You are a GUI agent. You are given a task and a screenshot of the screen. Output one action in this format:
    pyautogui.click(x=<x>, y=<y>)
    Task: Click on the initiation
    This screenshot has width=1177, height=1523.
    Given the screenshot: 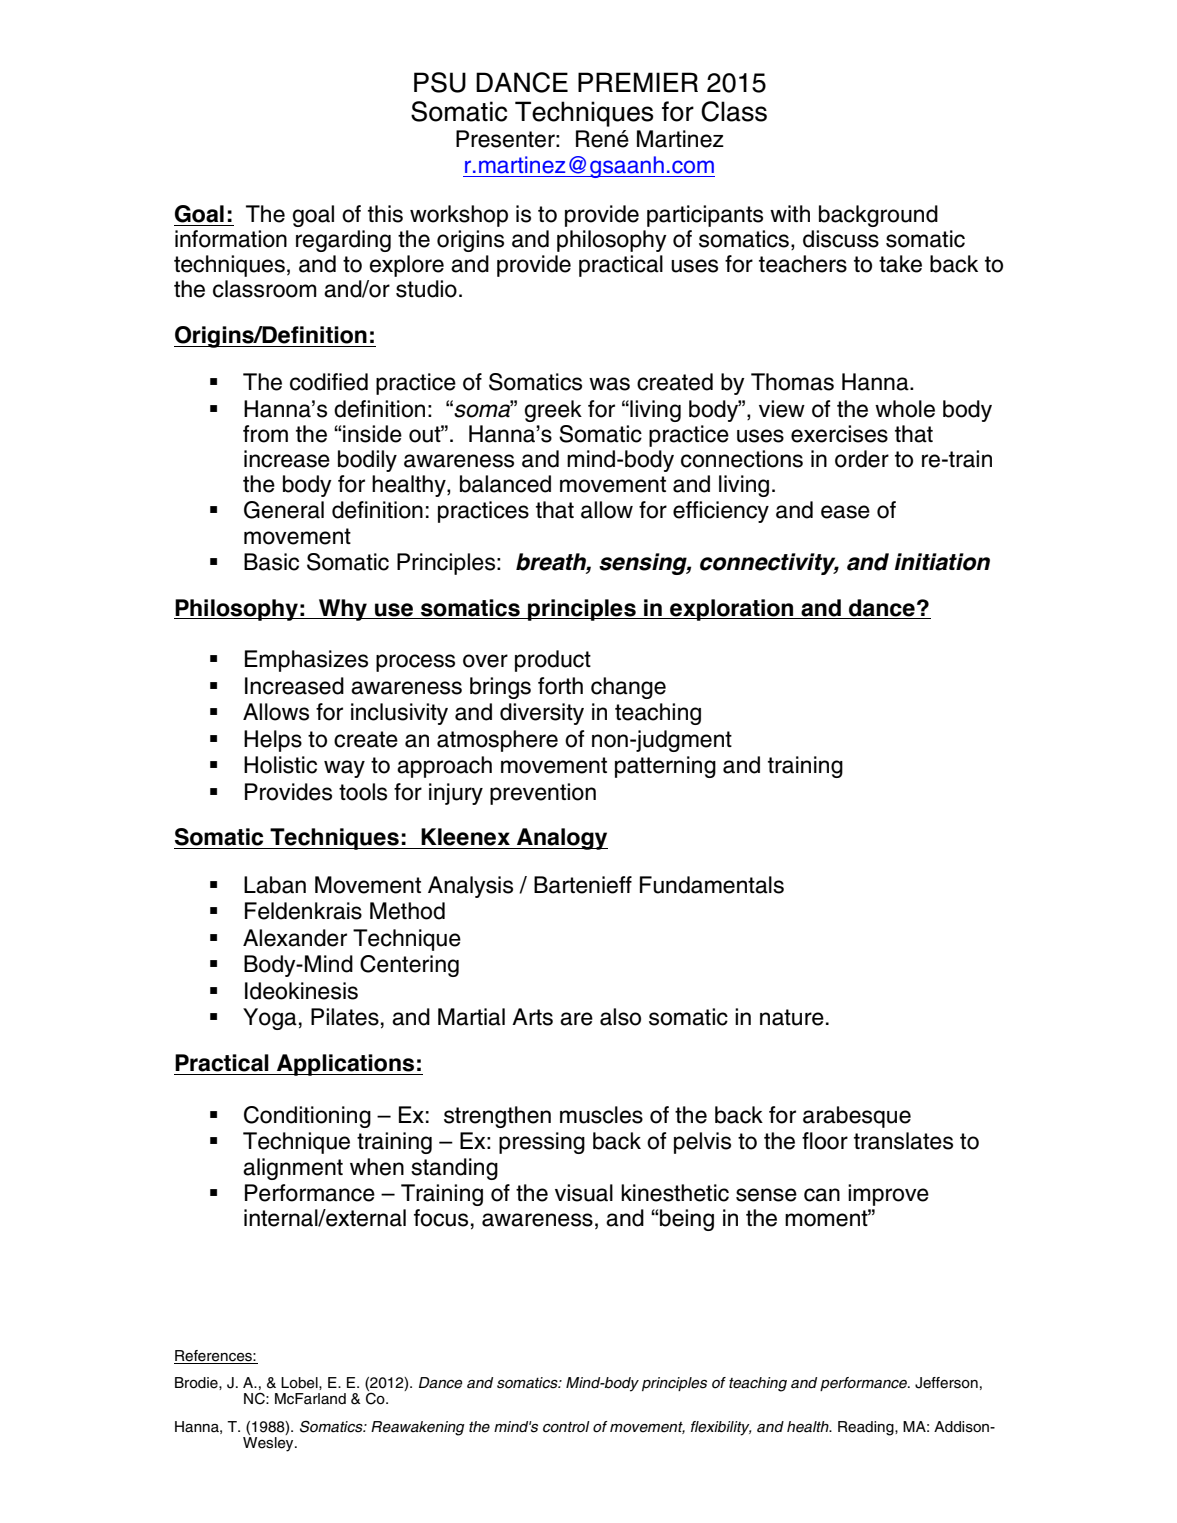 What is the action you would take?
    pyautogui.click(x=942, y=562)
